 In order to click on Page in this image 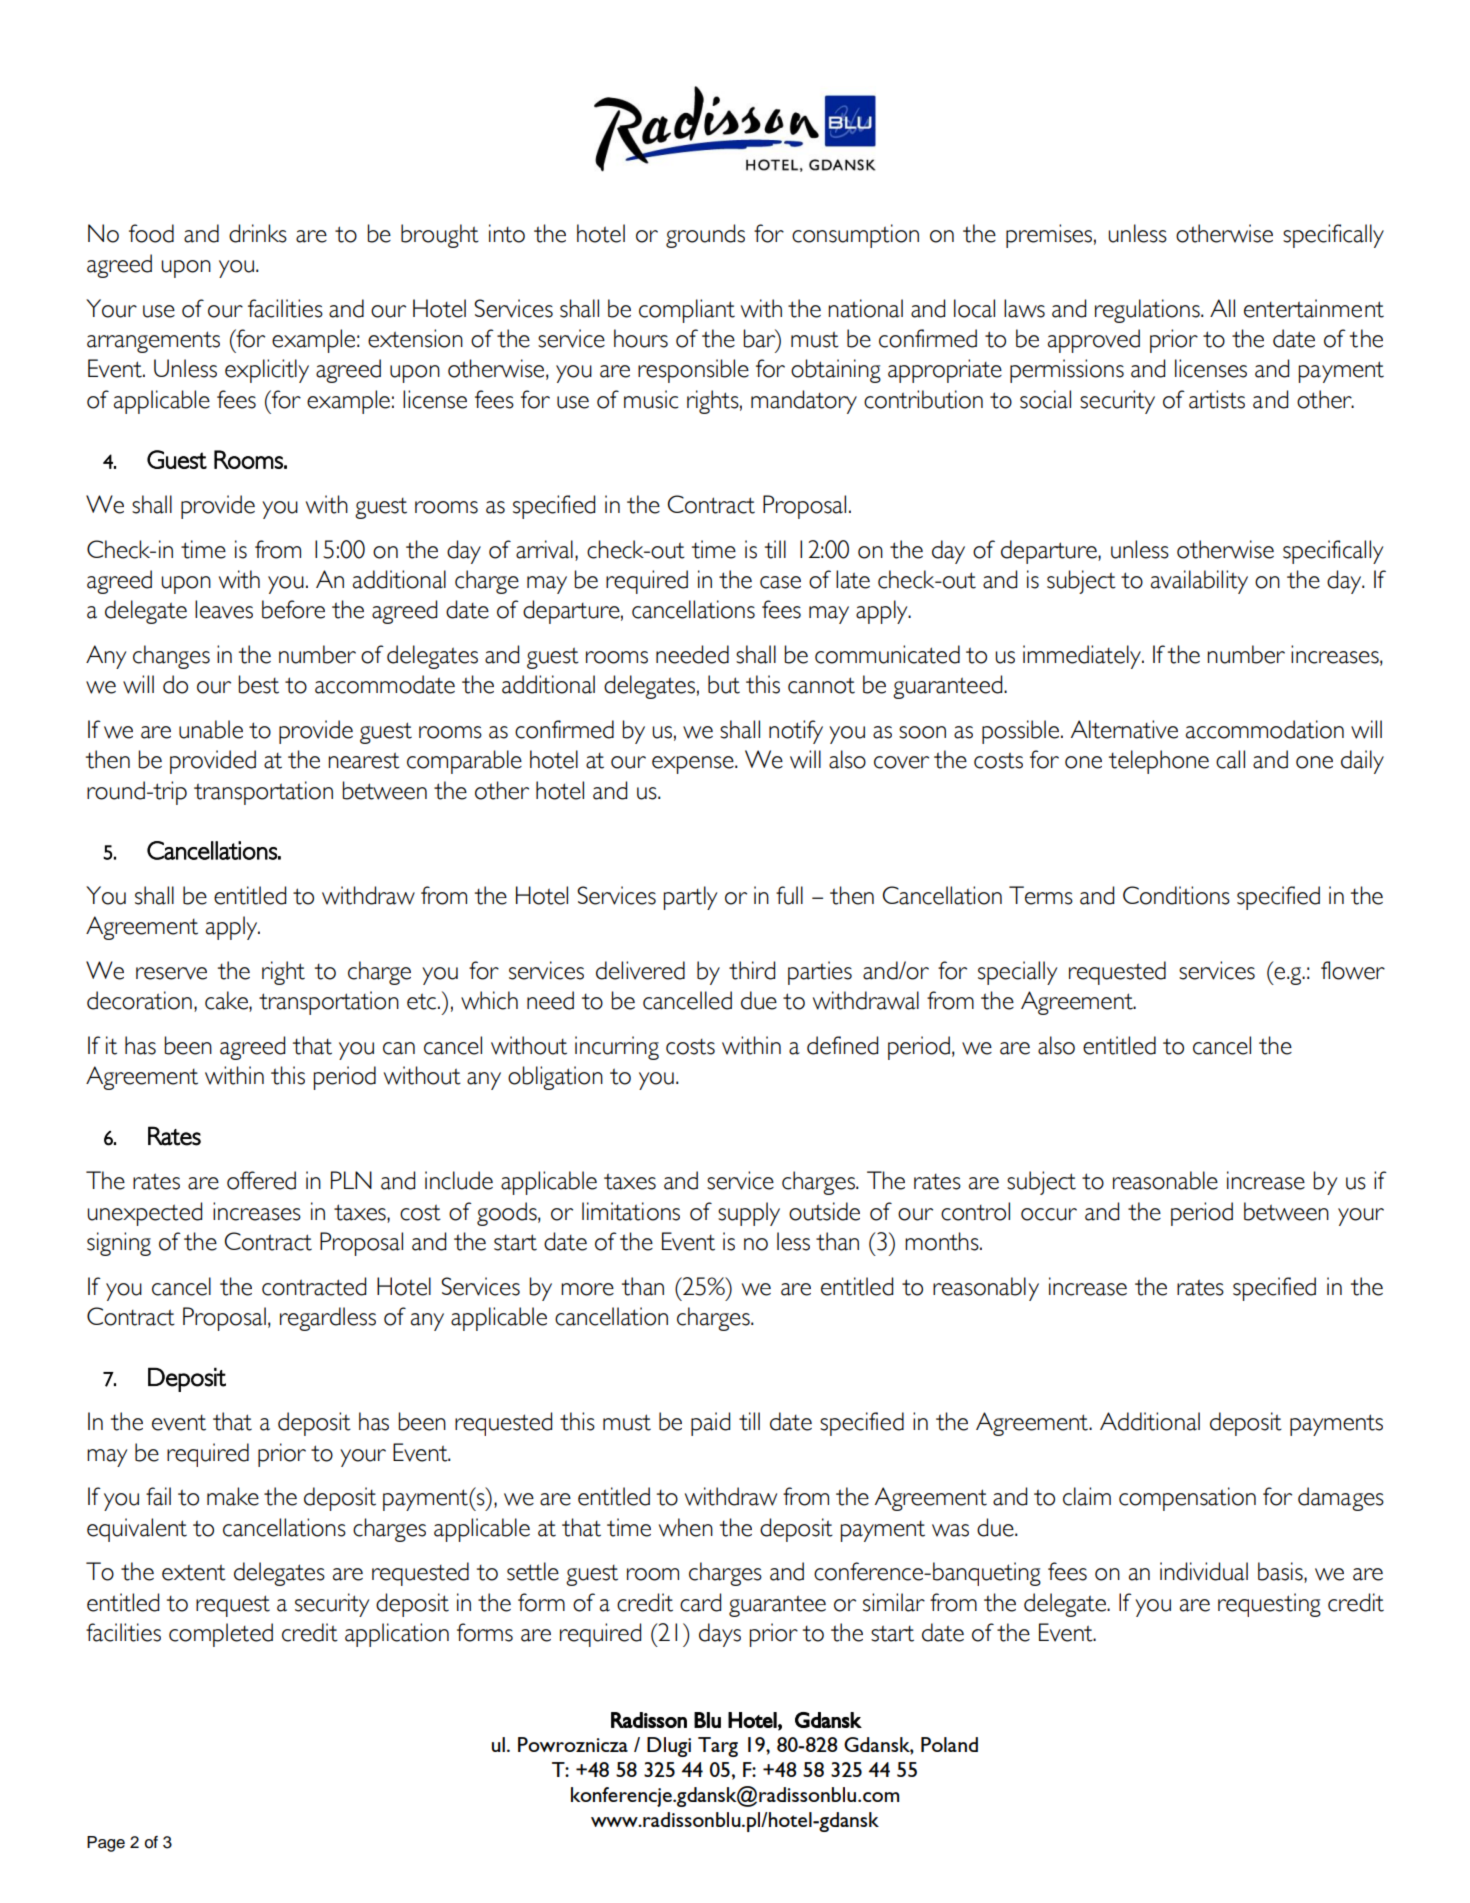, I will do `click(106, 1844)`.
